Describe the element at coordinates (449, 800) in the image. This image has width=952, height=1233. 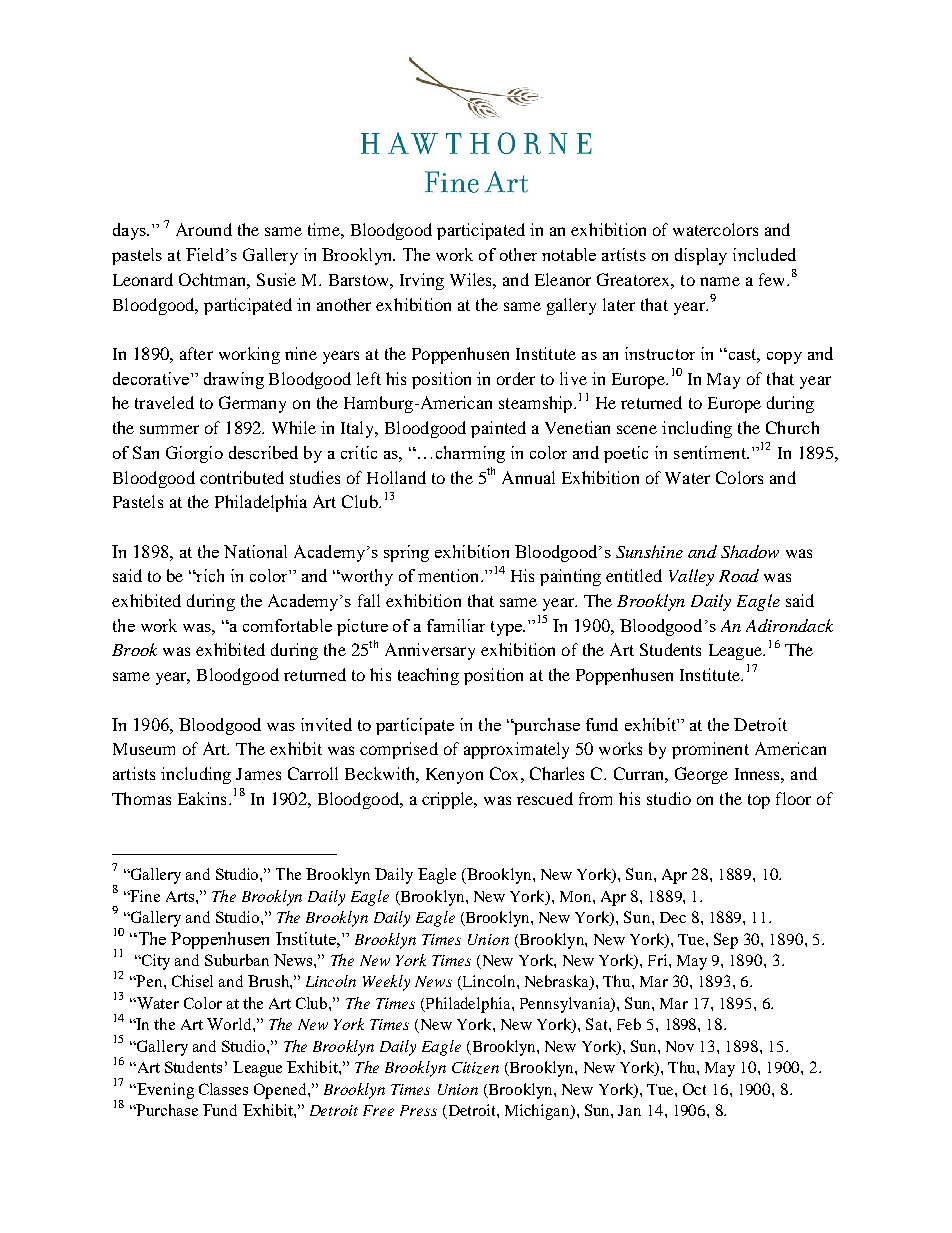
I see `cripple` at that location.
